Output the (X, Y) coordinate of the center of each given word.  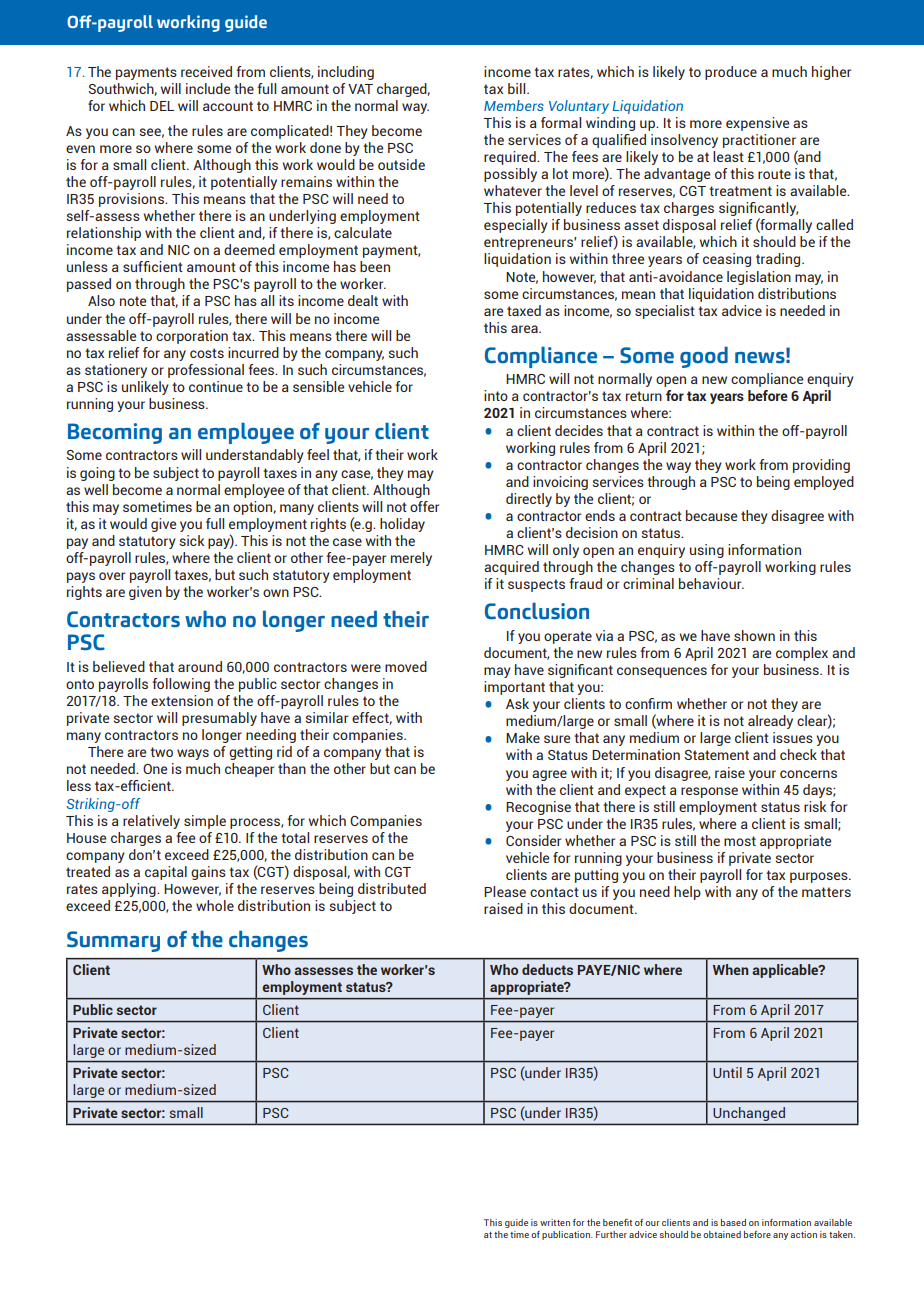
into (496, 395)
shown (754, 635)
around (200, 666)
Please (505, 891)
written (555, 1222)
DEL (162, 106)
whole (215, 905)
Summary (113, 941)
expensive (757, 124)
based (733, 1222)
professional (206, 371)
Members (514, 105)
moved (406, 666)
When (730, 969)
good (704, 357)
